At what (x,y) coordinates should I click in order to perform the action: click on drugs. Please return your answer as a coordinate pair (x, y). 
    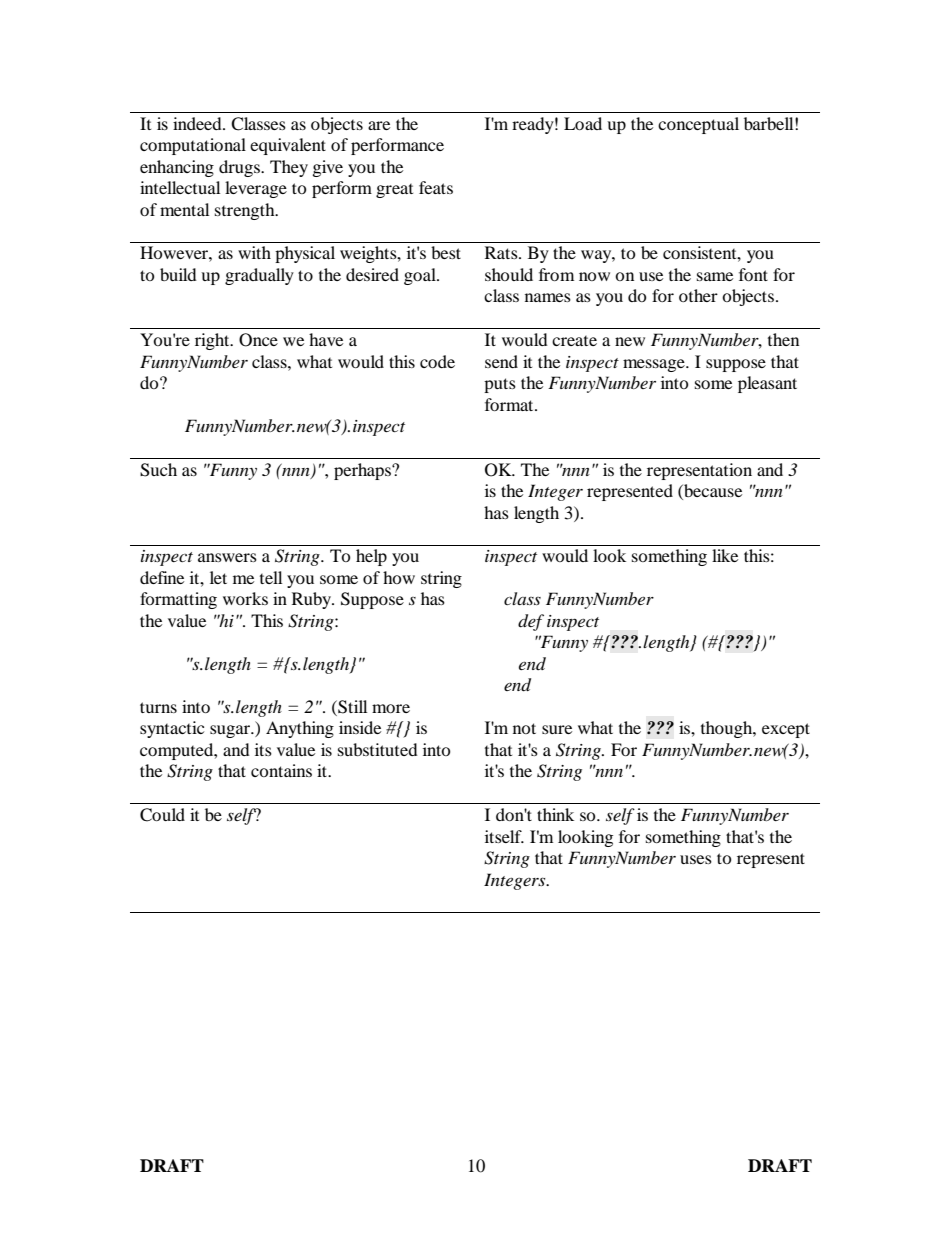
    Looking at the image, I should click on (240, 168).
